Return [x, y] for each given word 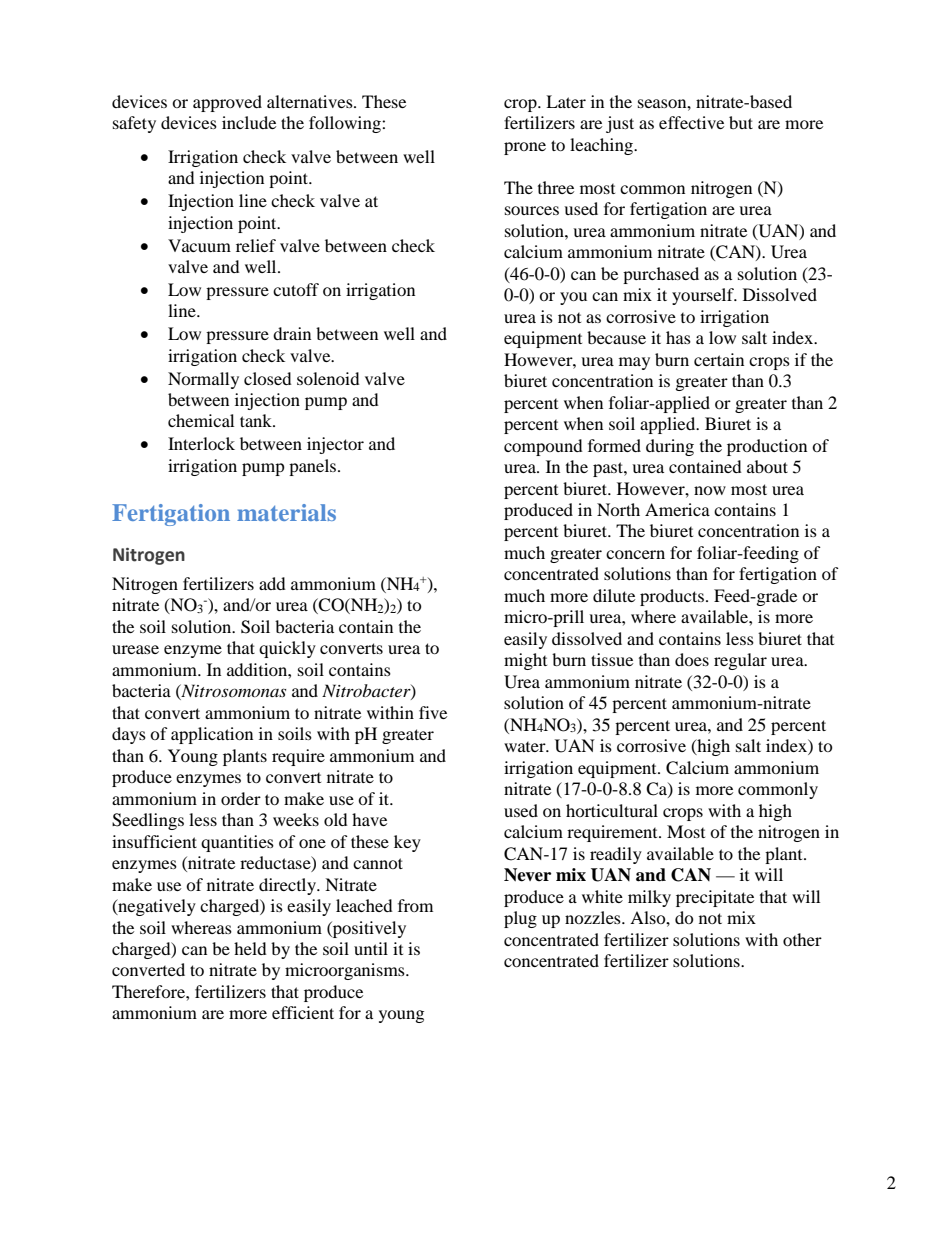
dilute [614, 595]
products [672, 597]
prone [525, 148]
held [250, 948]
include [249, 122]
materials [286, 512]
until [371, 948]
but [741, 122]
